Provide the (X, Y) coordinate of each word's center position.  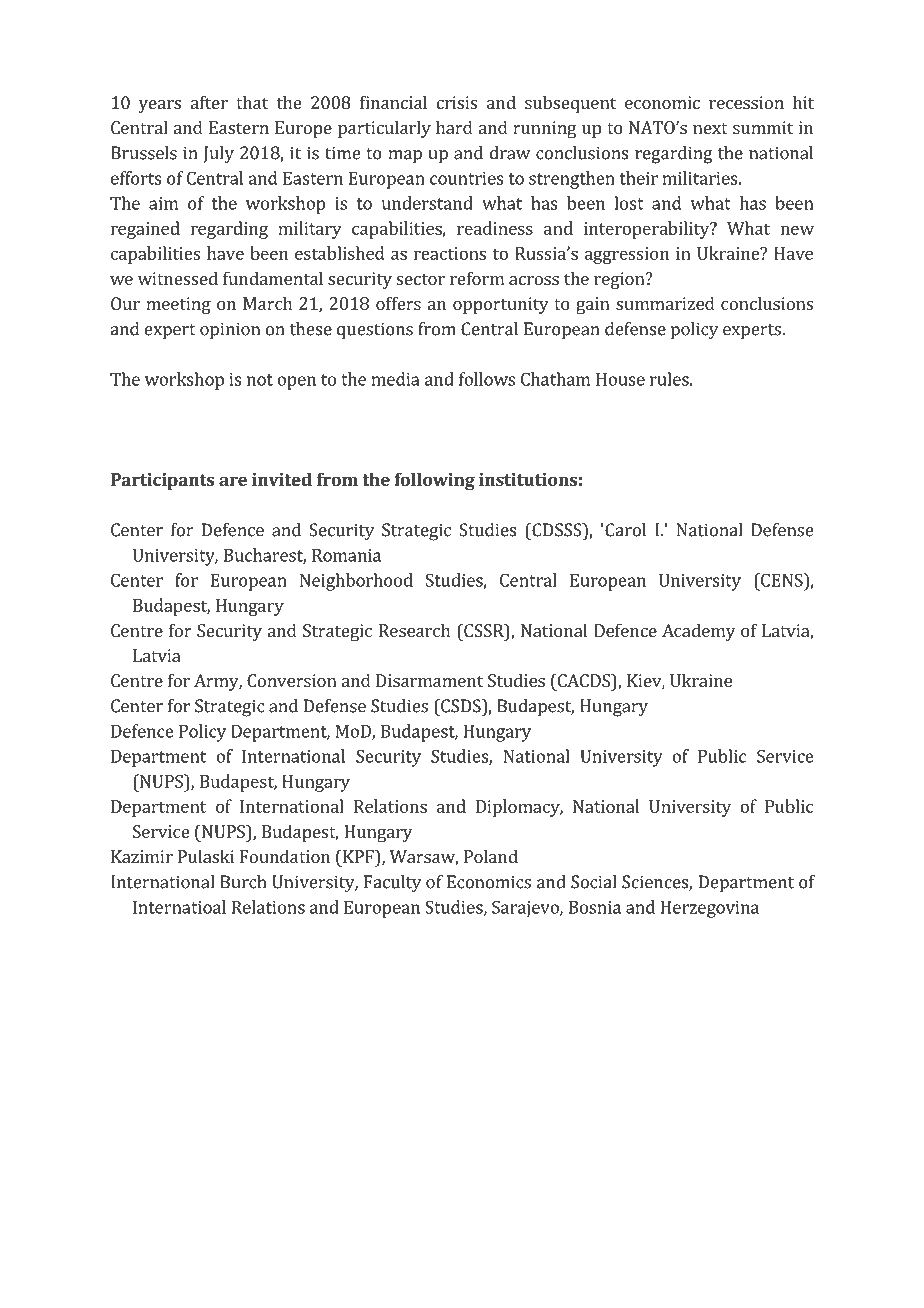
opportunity (501, 305)
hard (454, 127)
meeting (178, 305)
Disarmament (429, 680)
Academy (698, 632)
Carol (624, 530)
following (434, 481)
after (209, 102)
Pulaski (206, 856)
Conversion (292, 680)
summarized (665, 303)
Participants (162, 481)
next (710, 128)
